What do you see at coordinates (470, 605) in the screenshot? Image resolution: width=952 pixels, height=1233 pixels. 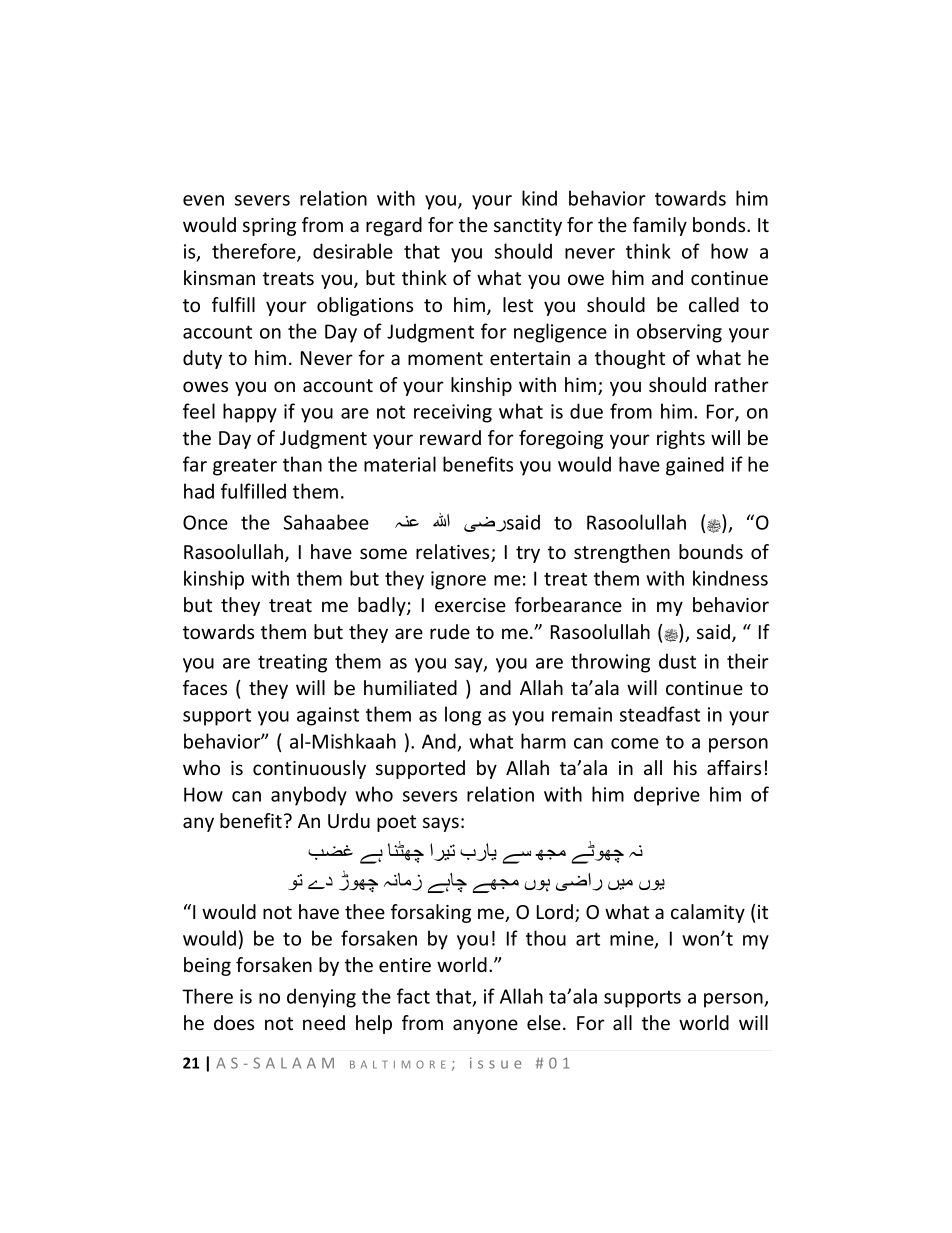 I see `exercise` at bounding box center [470, 605].
